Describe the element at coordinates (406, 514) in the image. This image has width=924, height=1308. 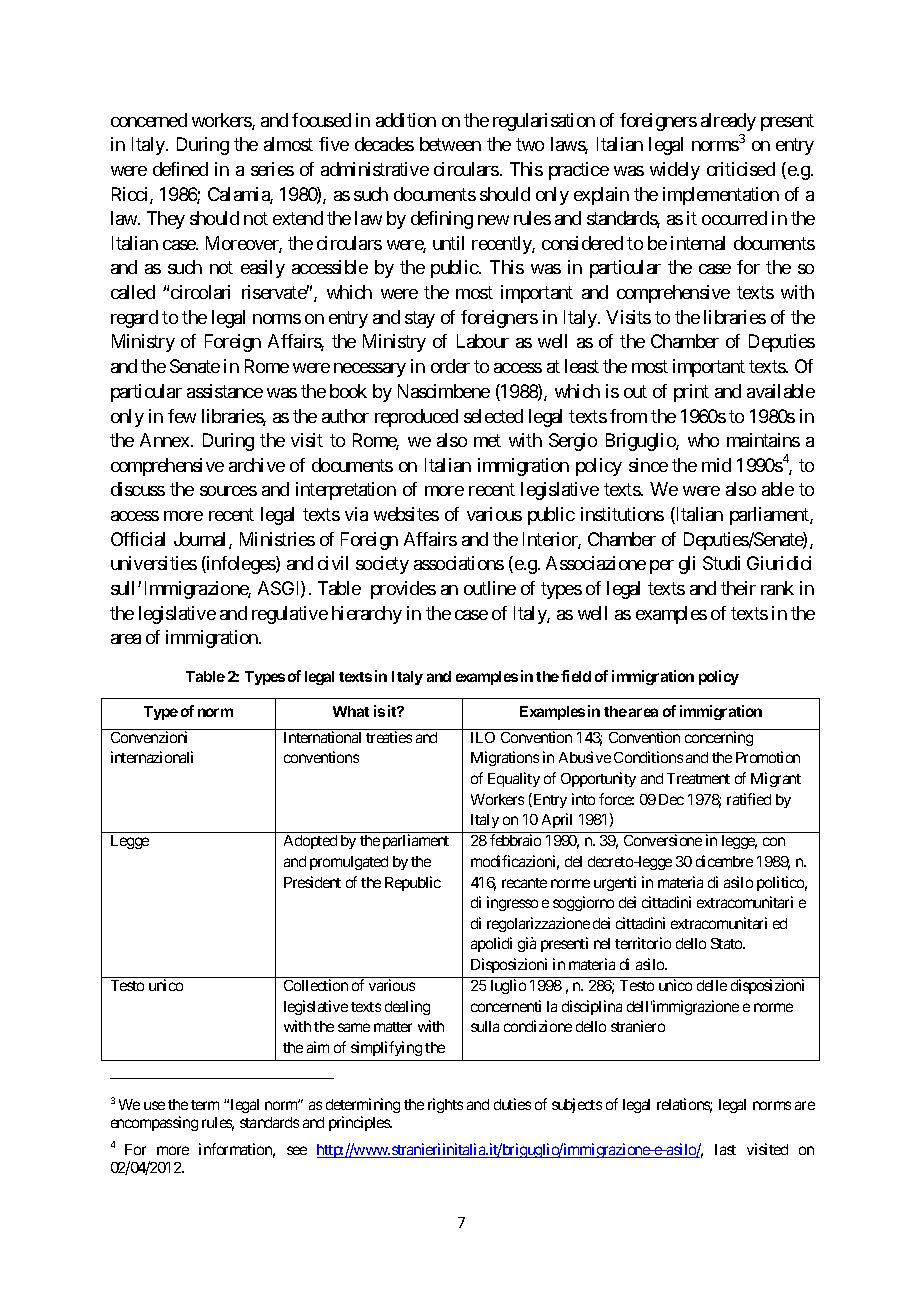
I see `websites` at that location.
